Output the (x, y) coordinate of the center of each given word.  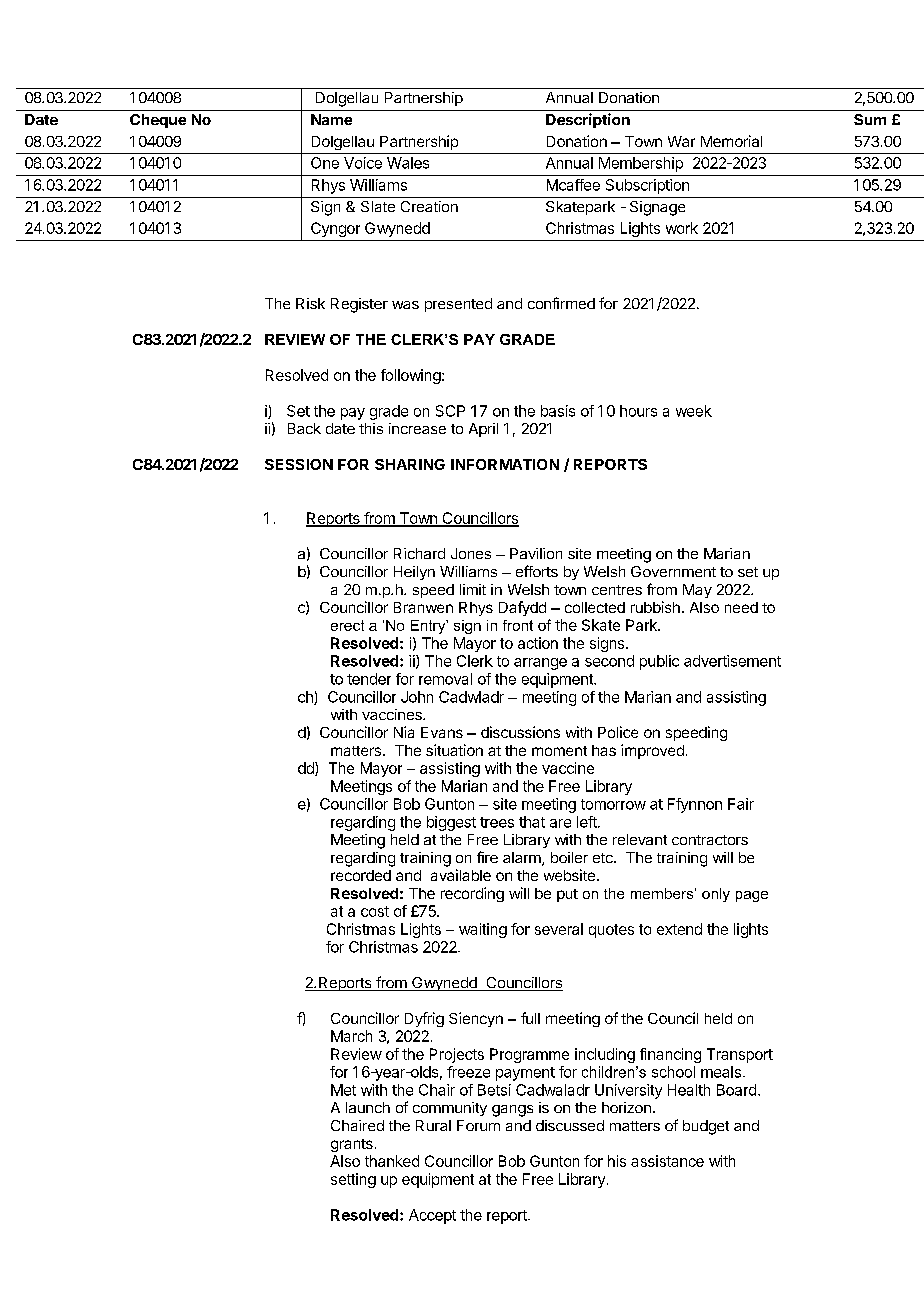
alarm (523, 859)
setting (353, 1180)
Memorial (731, 141)
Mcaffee (573, 185)
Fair (741, 804)
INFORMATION (505, 464)
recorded (361, 875)
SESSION (299, 464)
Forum (478, 1125)
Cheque (158, 121)
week (694, 411)
